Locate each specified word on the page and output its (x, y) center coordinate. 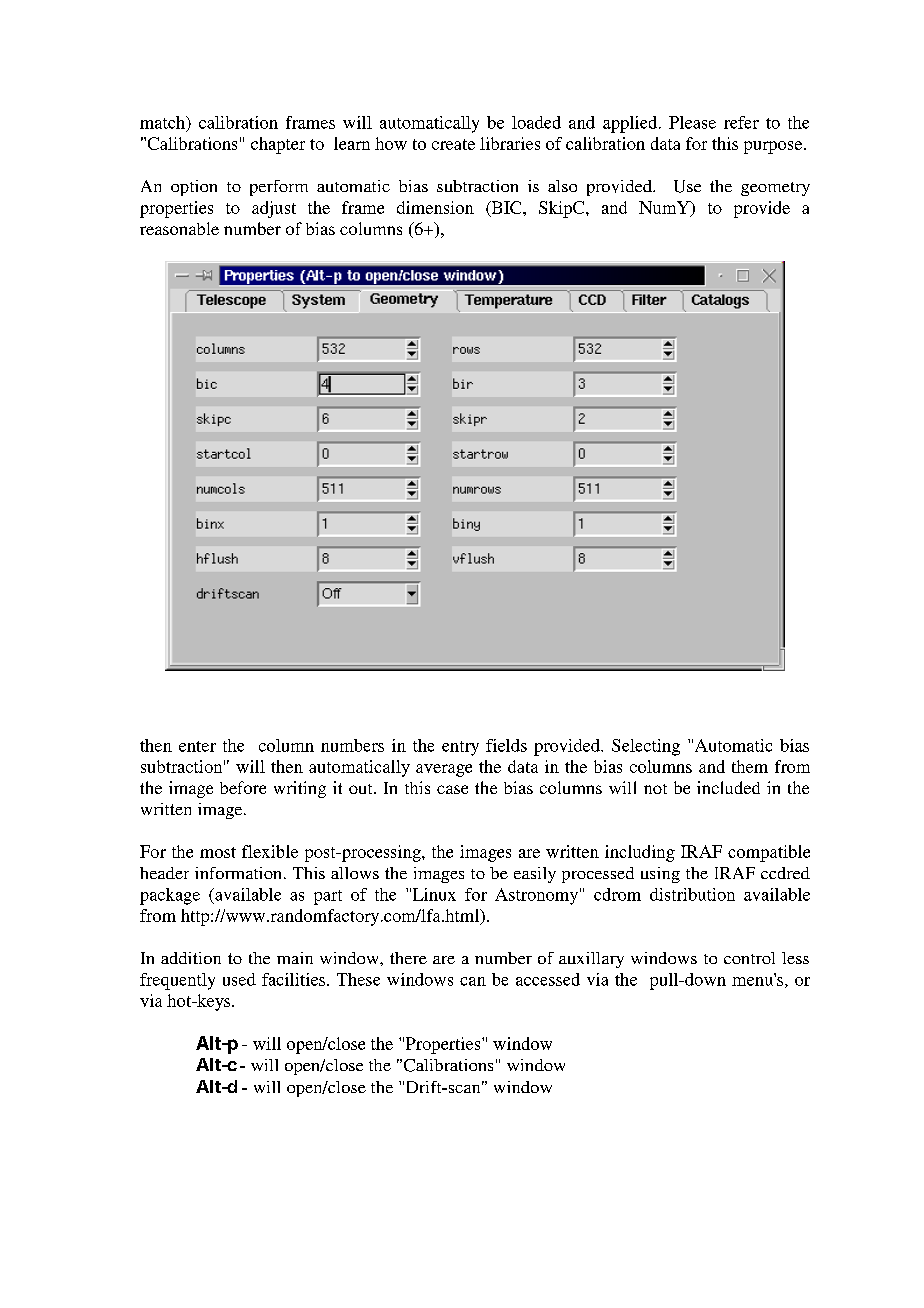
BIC (506, 208)
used (239, 979)
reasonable (179, 228)
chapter (278, 145)
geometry (775, 189)
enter (197, 746)
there (408, 958)
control (749, 958)
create (453, 144)
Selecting (646, 747)
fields (506, 745)
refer (741, 122)
